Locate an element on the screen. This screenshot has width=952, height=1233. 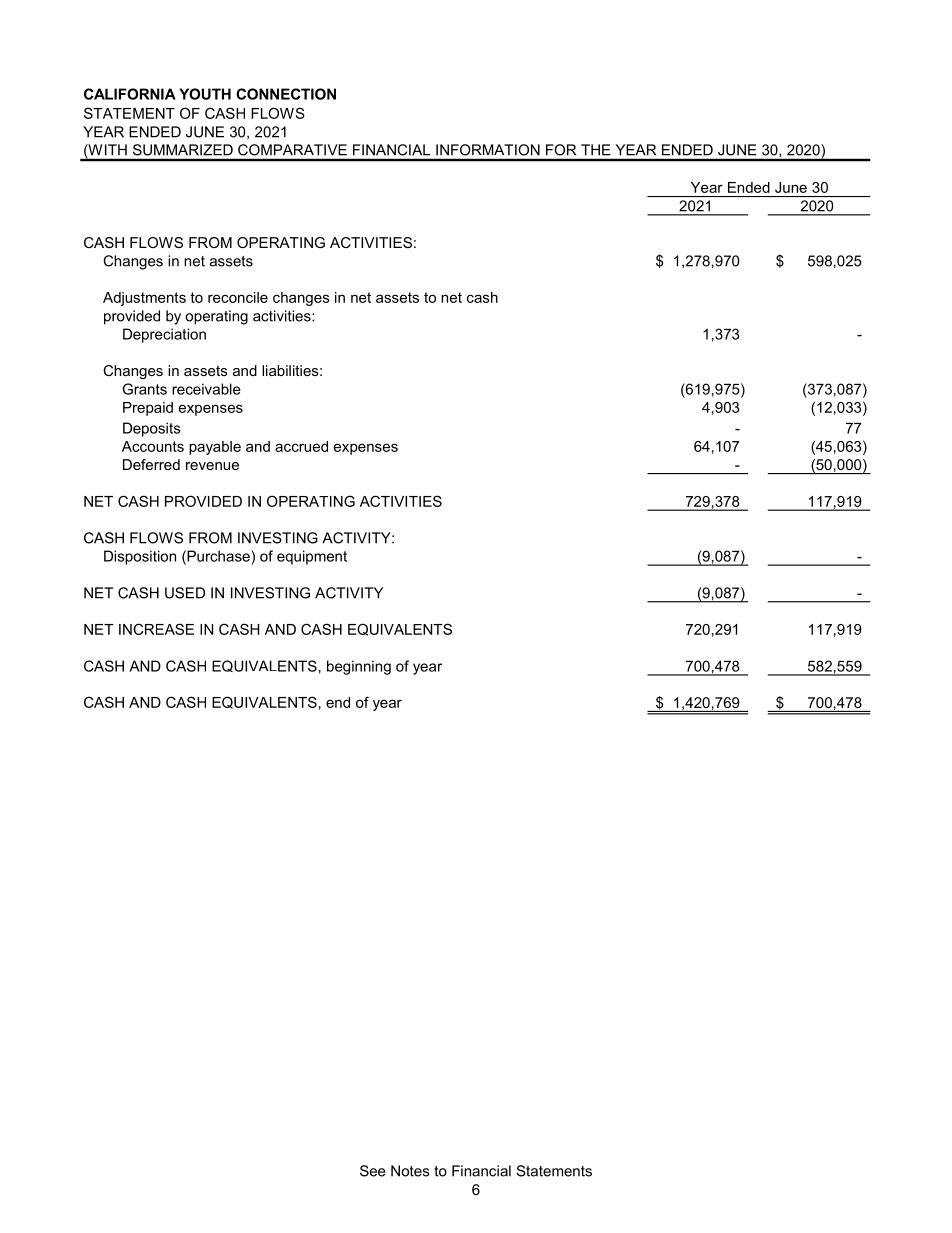
INFORMATION is located at coordinates (488, 150).
